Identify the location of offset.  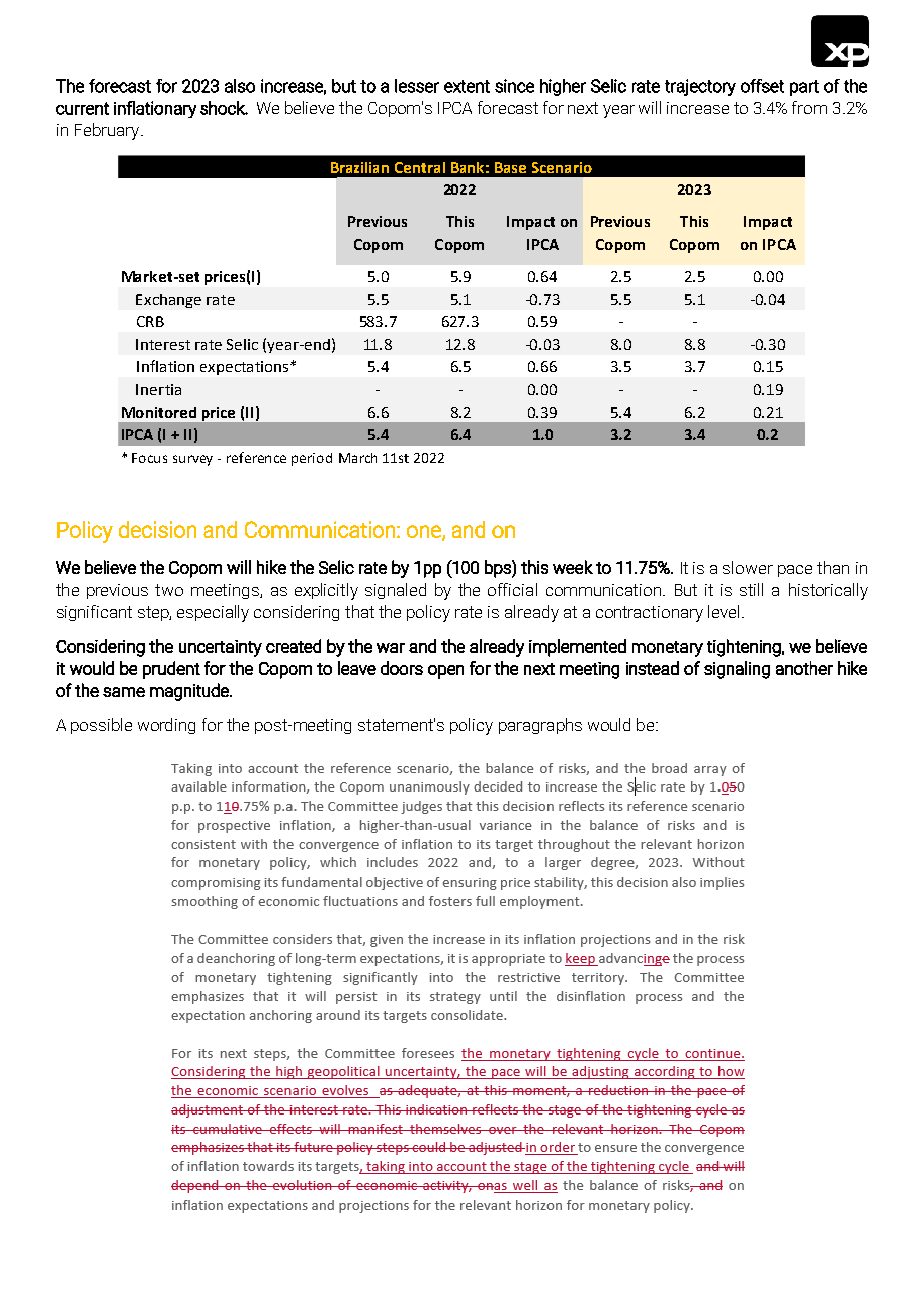
(762, 86).
